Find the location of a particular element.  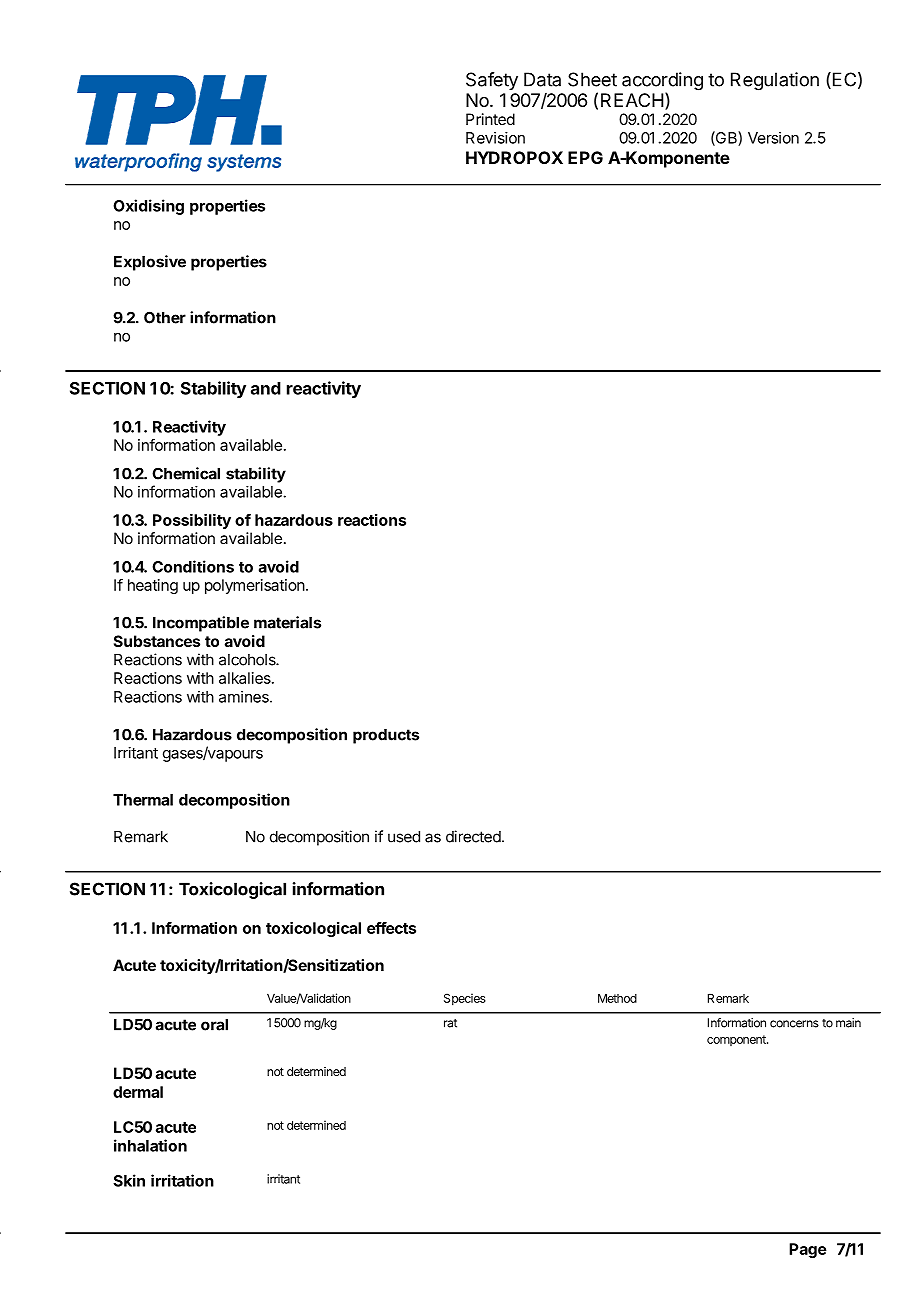

directed is located at coordinates (473, 836).
